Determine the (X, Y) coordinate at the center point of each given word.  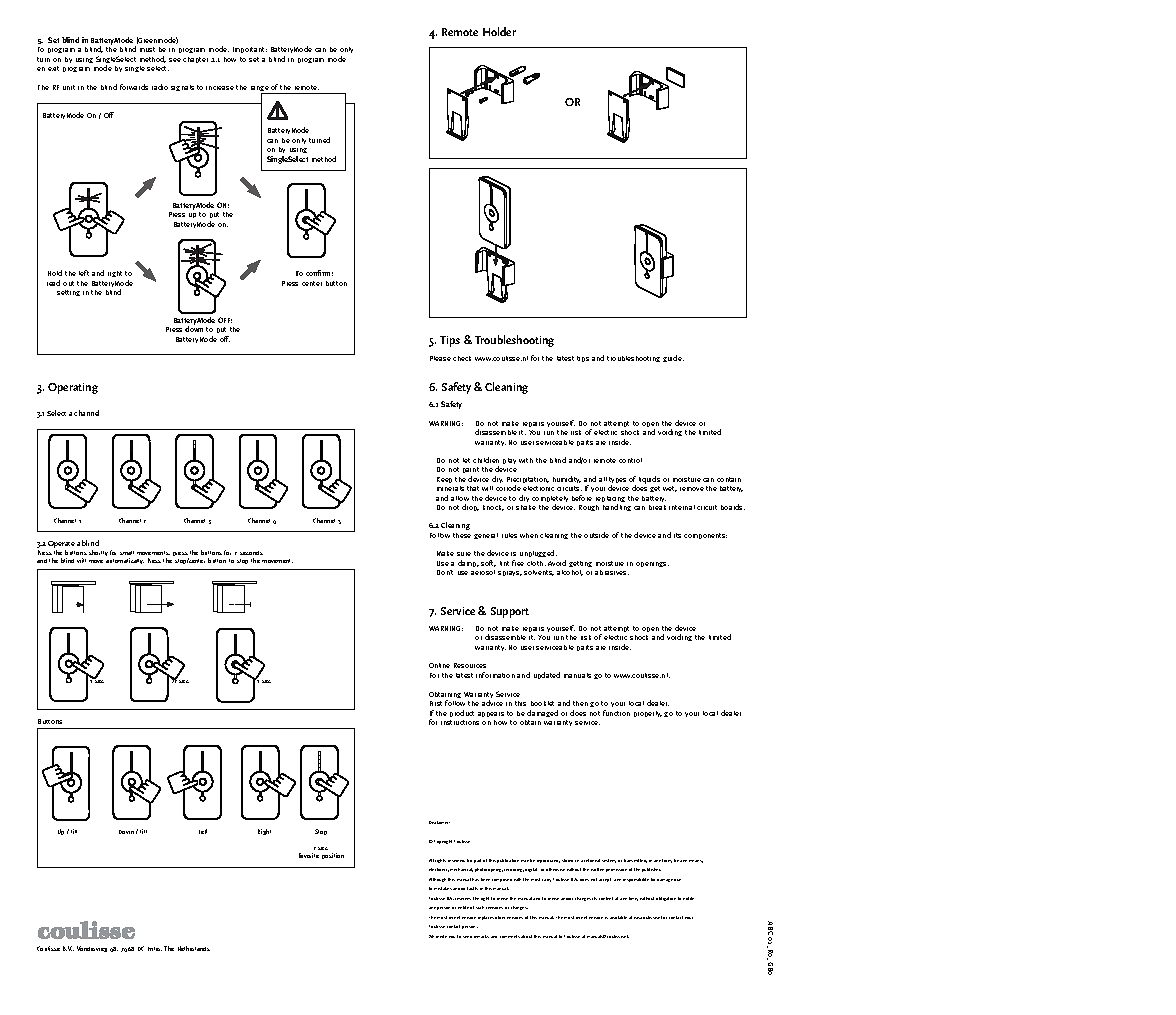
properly (648, 714)
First (436, 703)
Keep (444, 480)
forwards (134, 87)
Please (440, 358)
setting (68, 293)
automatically (125, 561)
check (462, 358)
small (127, 553)
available (618, 917)
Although (437, 880)
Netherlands (194, 948)
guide (673, 358)
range (261, 90)
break (657, 507)
